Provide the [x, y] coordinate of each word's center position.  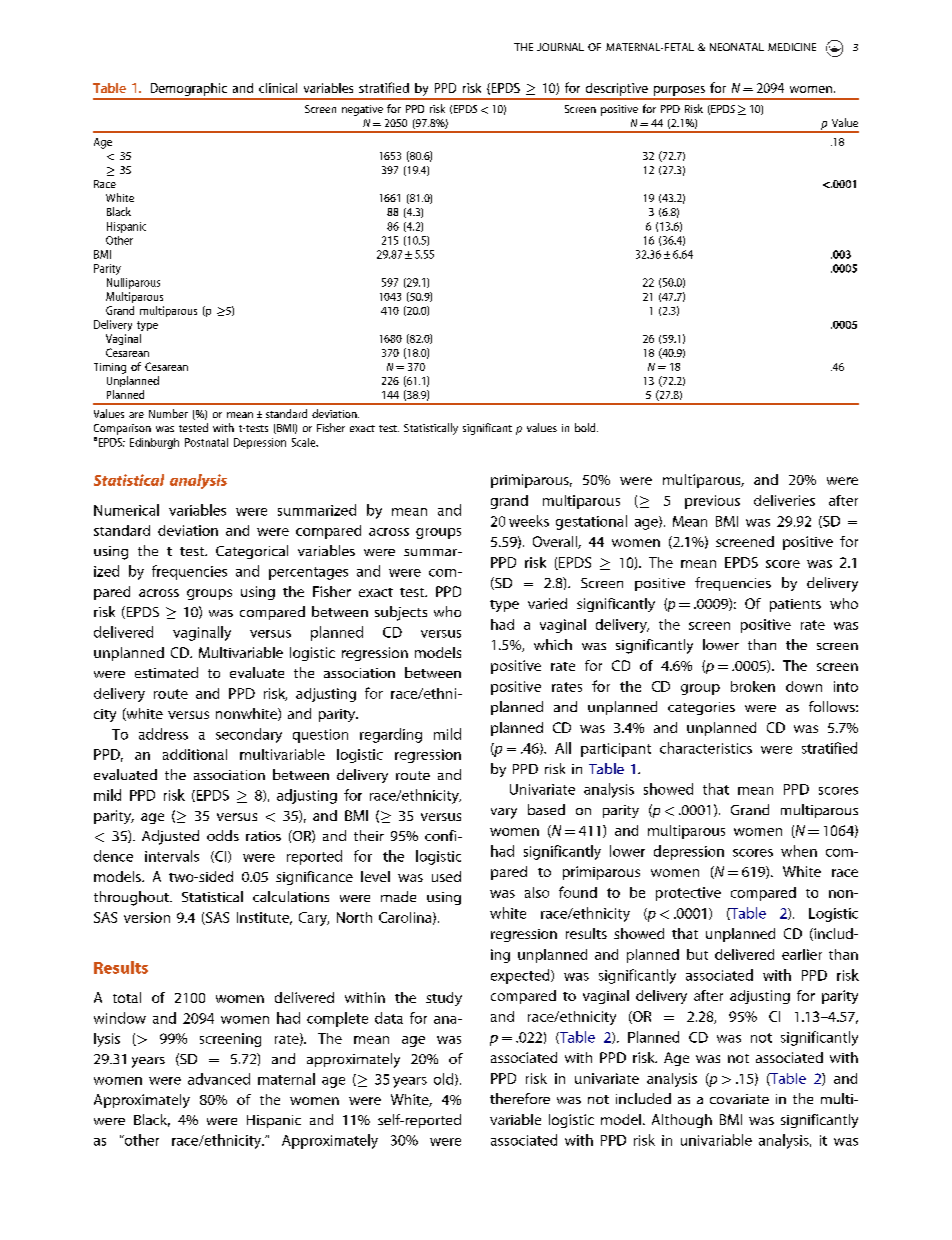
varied [547, 603]
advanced [219, 1079]
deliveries [784, 500]
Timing [110, 368]
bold [586, 427]
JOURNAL [560, 47]
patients [795, 605]
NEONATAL [737, 47]
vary [504, 813]
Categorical [252, 552]
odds [223, 835]
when [799, 851]
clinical [278, 88]
